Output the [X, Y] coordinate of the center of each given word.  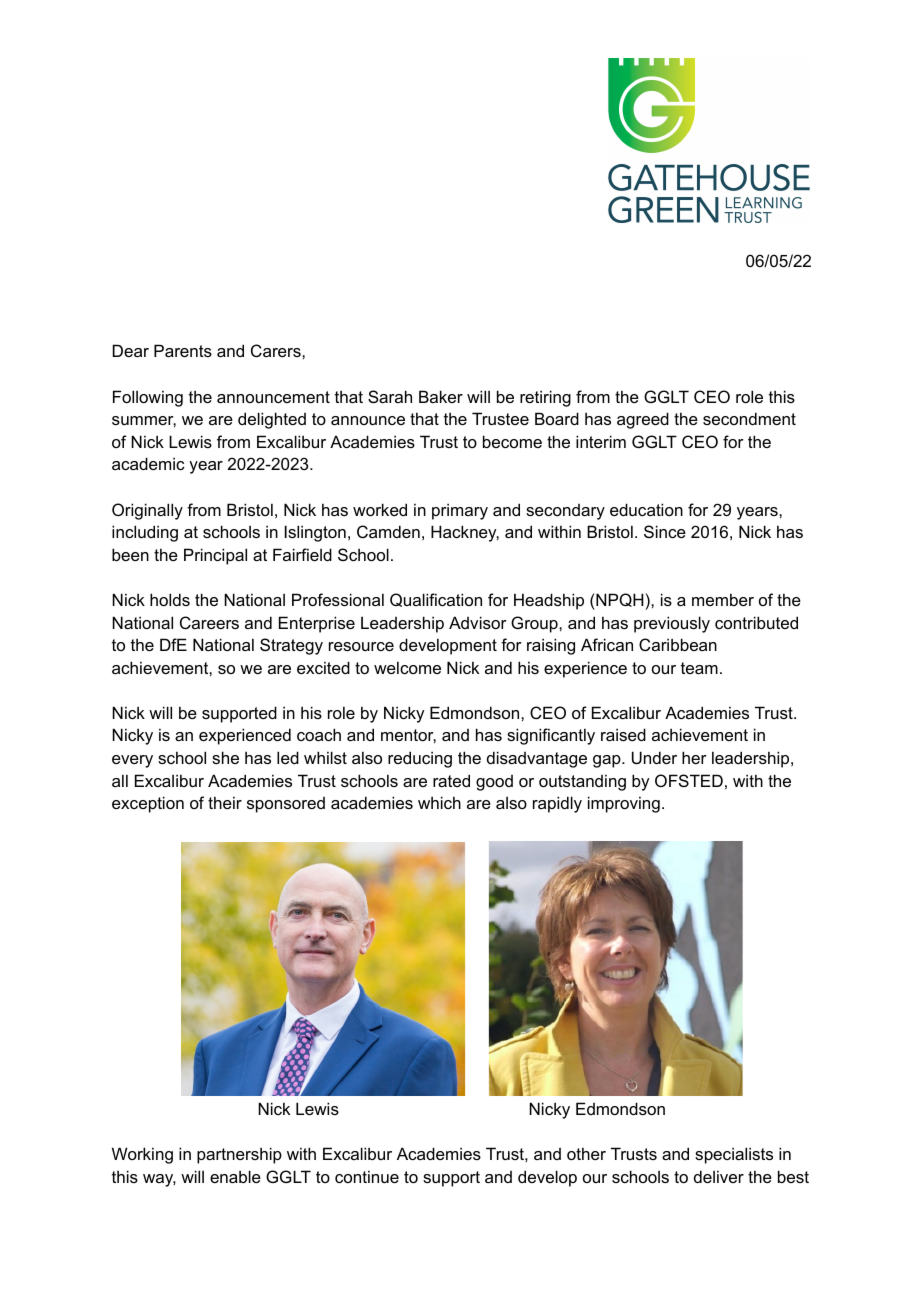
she [225, 757]
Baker [441, 396]
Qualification [436, 600]
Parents [183, 350]
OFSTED [689, 780]
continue [367, 1176]
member [723, 599]
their [225, 802]
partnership [239, 1155]
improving [624, 804]
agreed [643, 420]
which [439, 802]
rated [451, 780]
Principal [215, 556]
